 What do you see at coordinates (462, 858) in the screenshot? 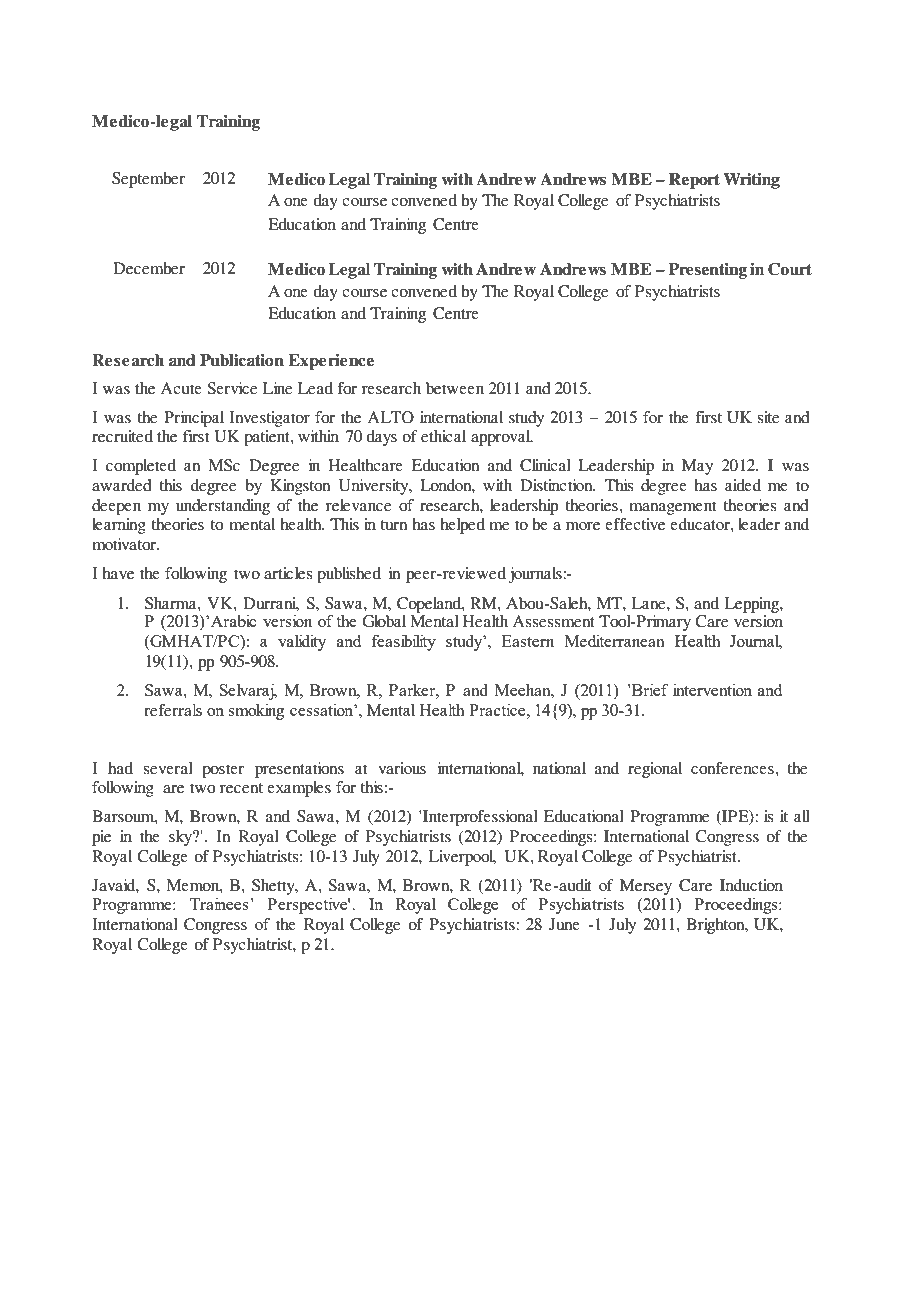
I see `Liverpool` at bounding box center [462, 858].
